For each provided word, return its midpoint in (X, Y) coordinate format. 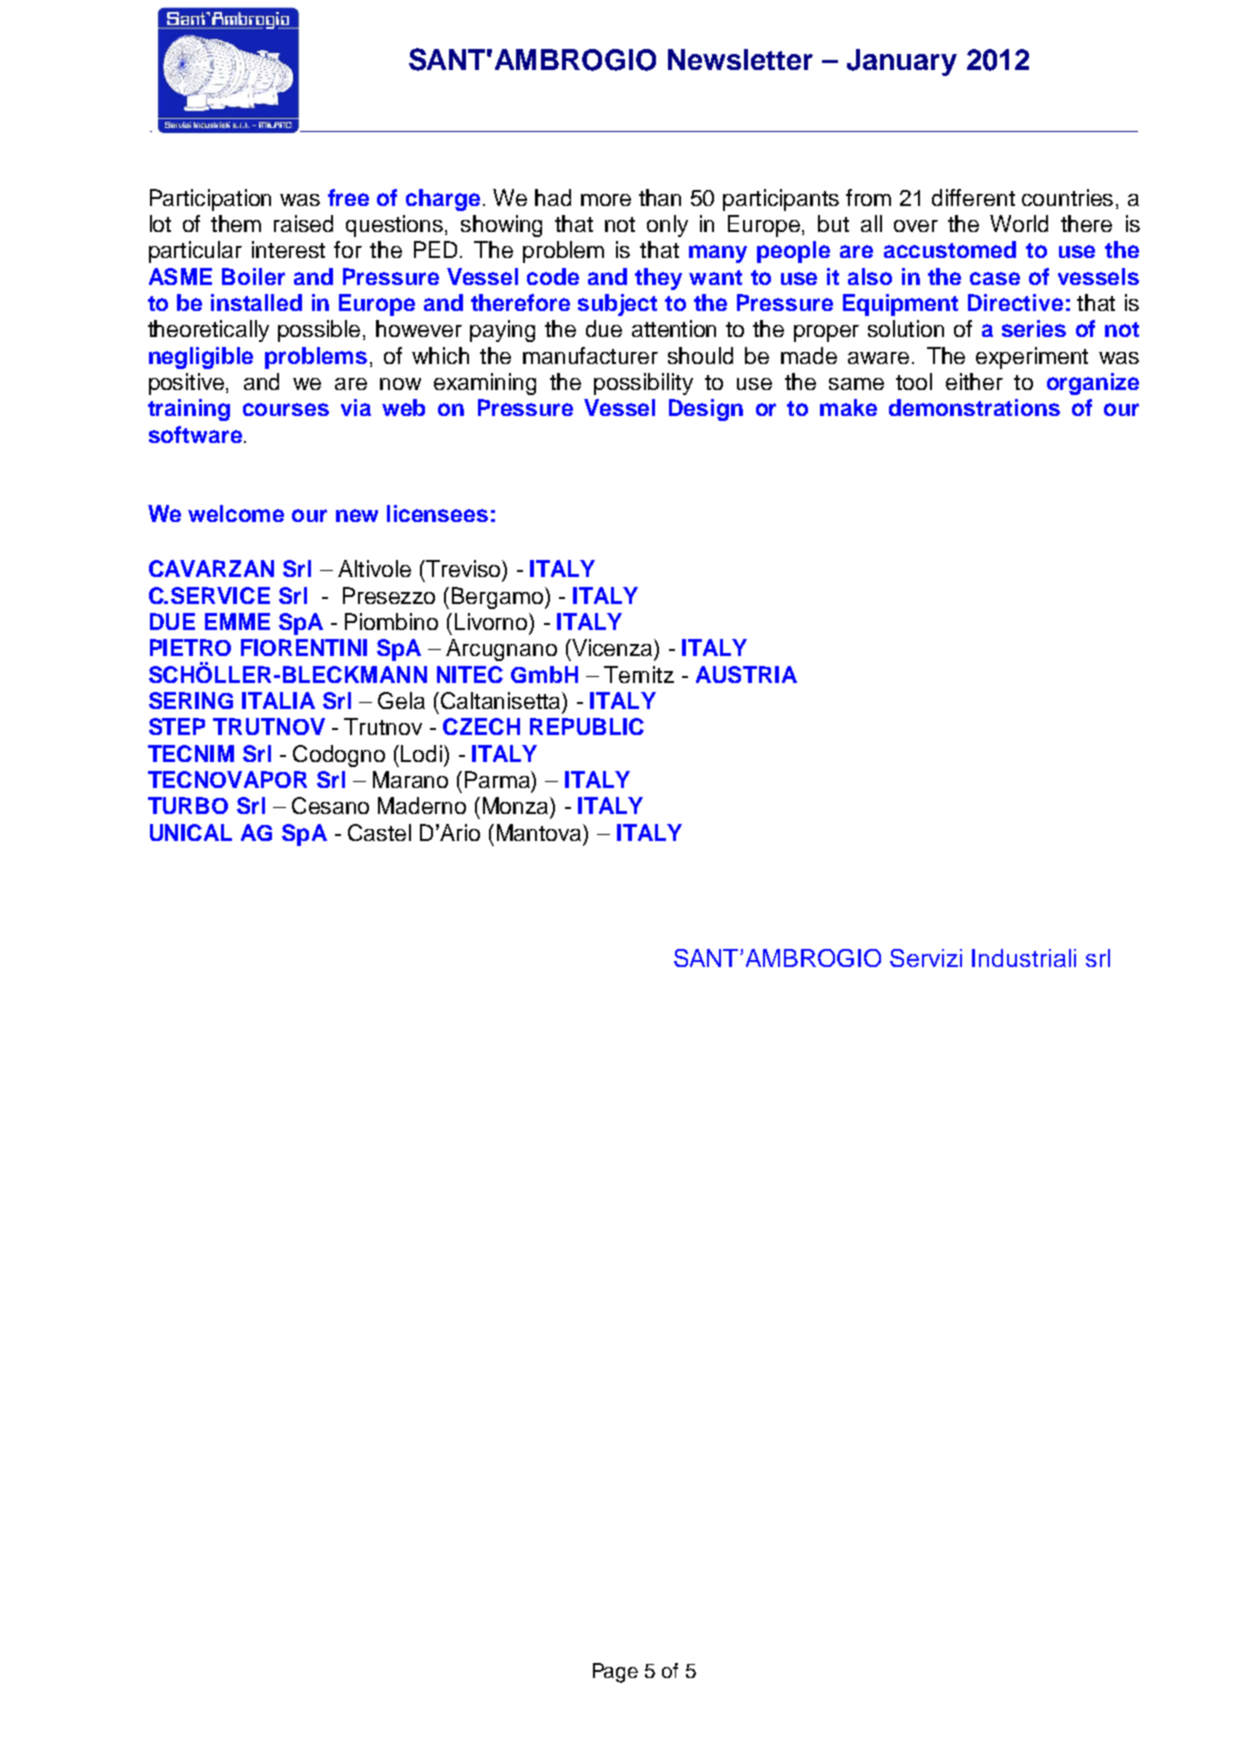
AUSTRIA (746, 674)
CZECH (481, 726)
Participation (210, 200)
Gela (401, 700)
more (606, 200)
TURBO (188, 805)
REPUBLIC (587, 726)
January (902, 62)
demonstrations (974, 407)
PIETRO (190, 647)
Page (615, 1673)
